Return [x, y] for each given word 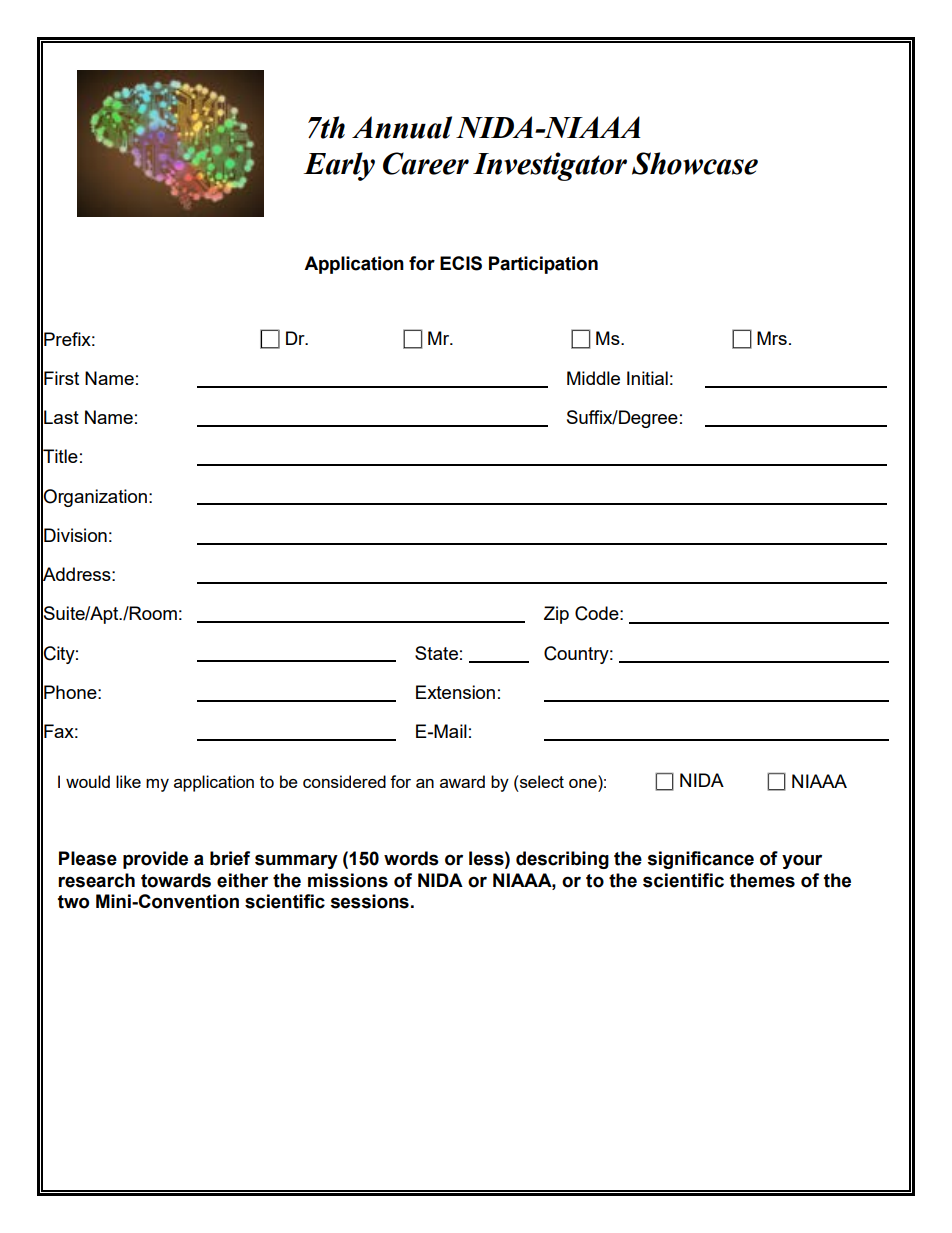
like [128, 781]
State [436, 653]
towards [176, 880]
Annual [402, 127]
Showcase [695, 163]
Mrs [772, 338]
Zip [556, 615]
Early [339, 166]
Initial [647, 378]
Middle [593, 378]
